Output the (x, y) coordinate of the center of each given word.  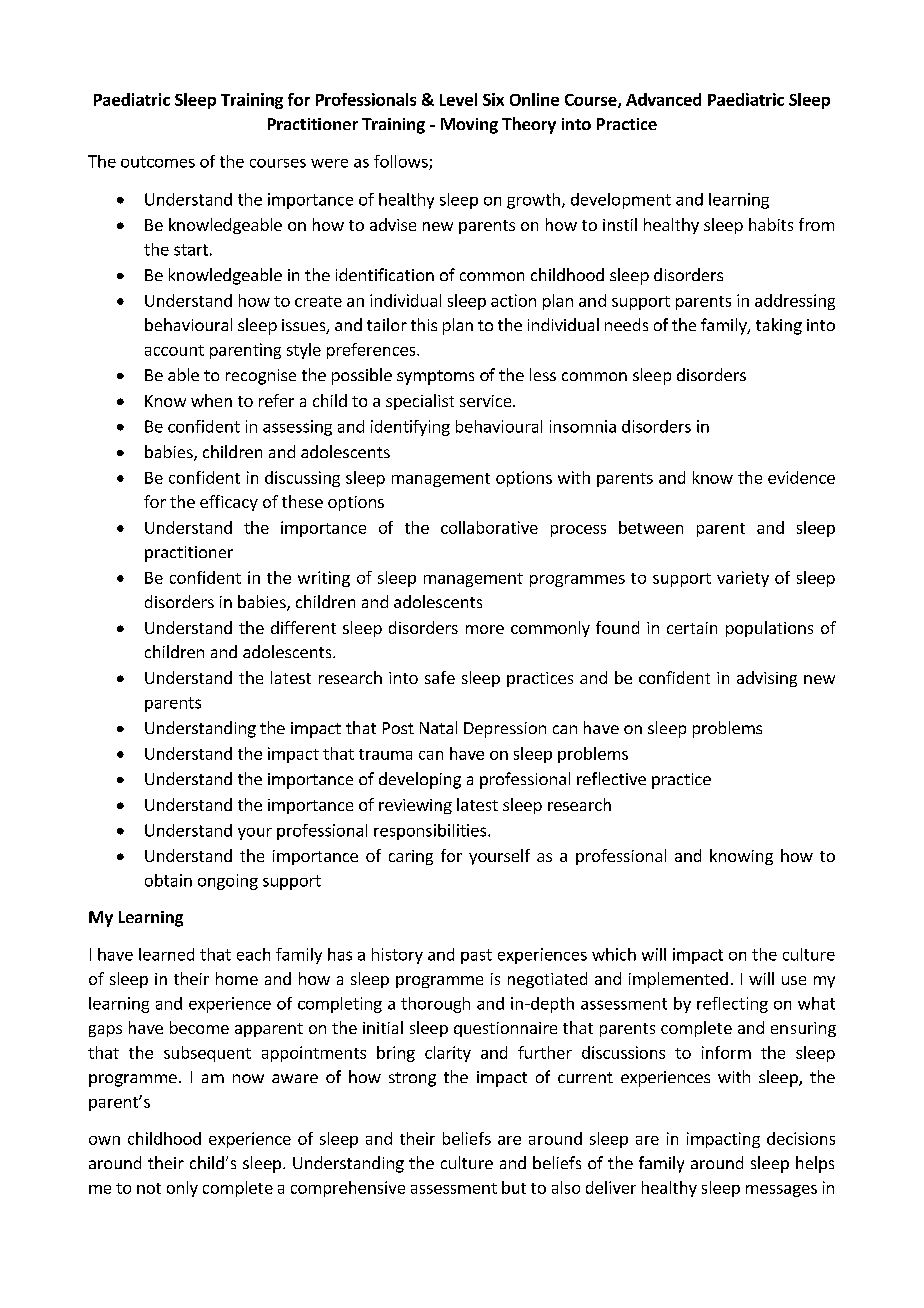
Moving (469, 126)
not (149, 1188)
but (514, 1187)
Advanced (663, 99)
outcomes (158, 162)
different (303, 627)
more (485, 629)
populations (769, 629)
